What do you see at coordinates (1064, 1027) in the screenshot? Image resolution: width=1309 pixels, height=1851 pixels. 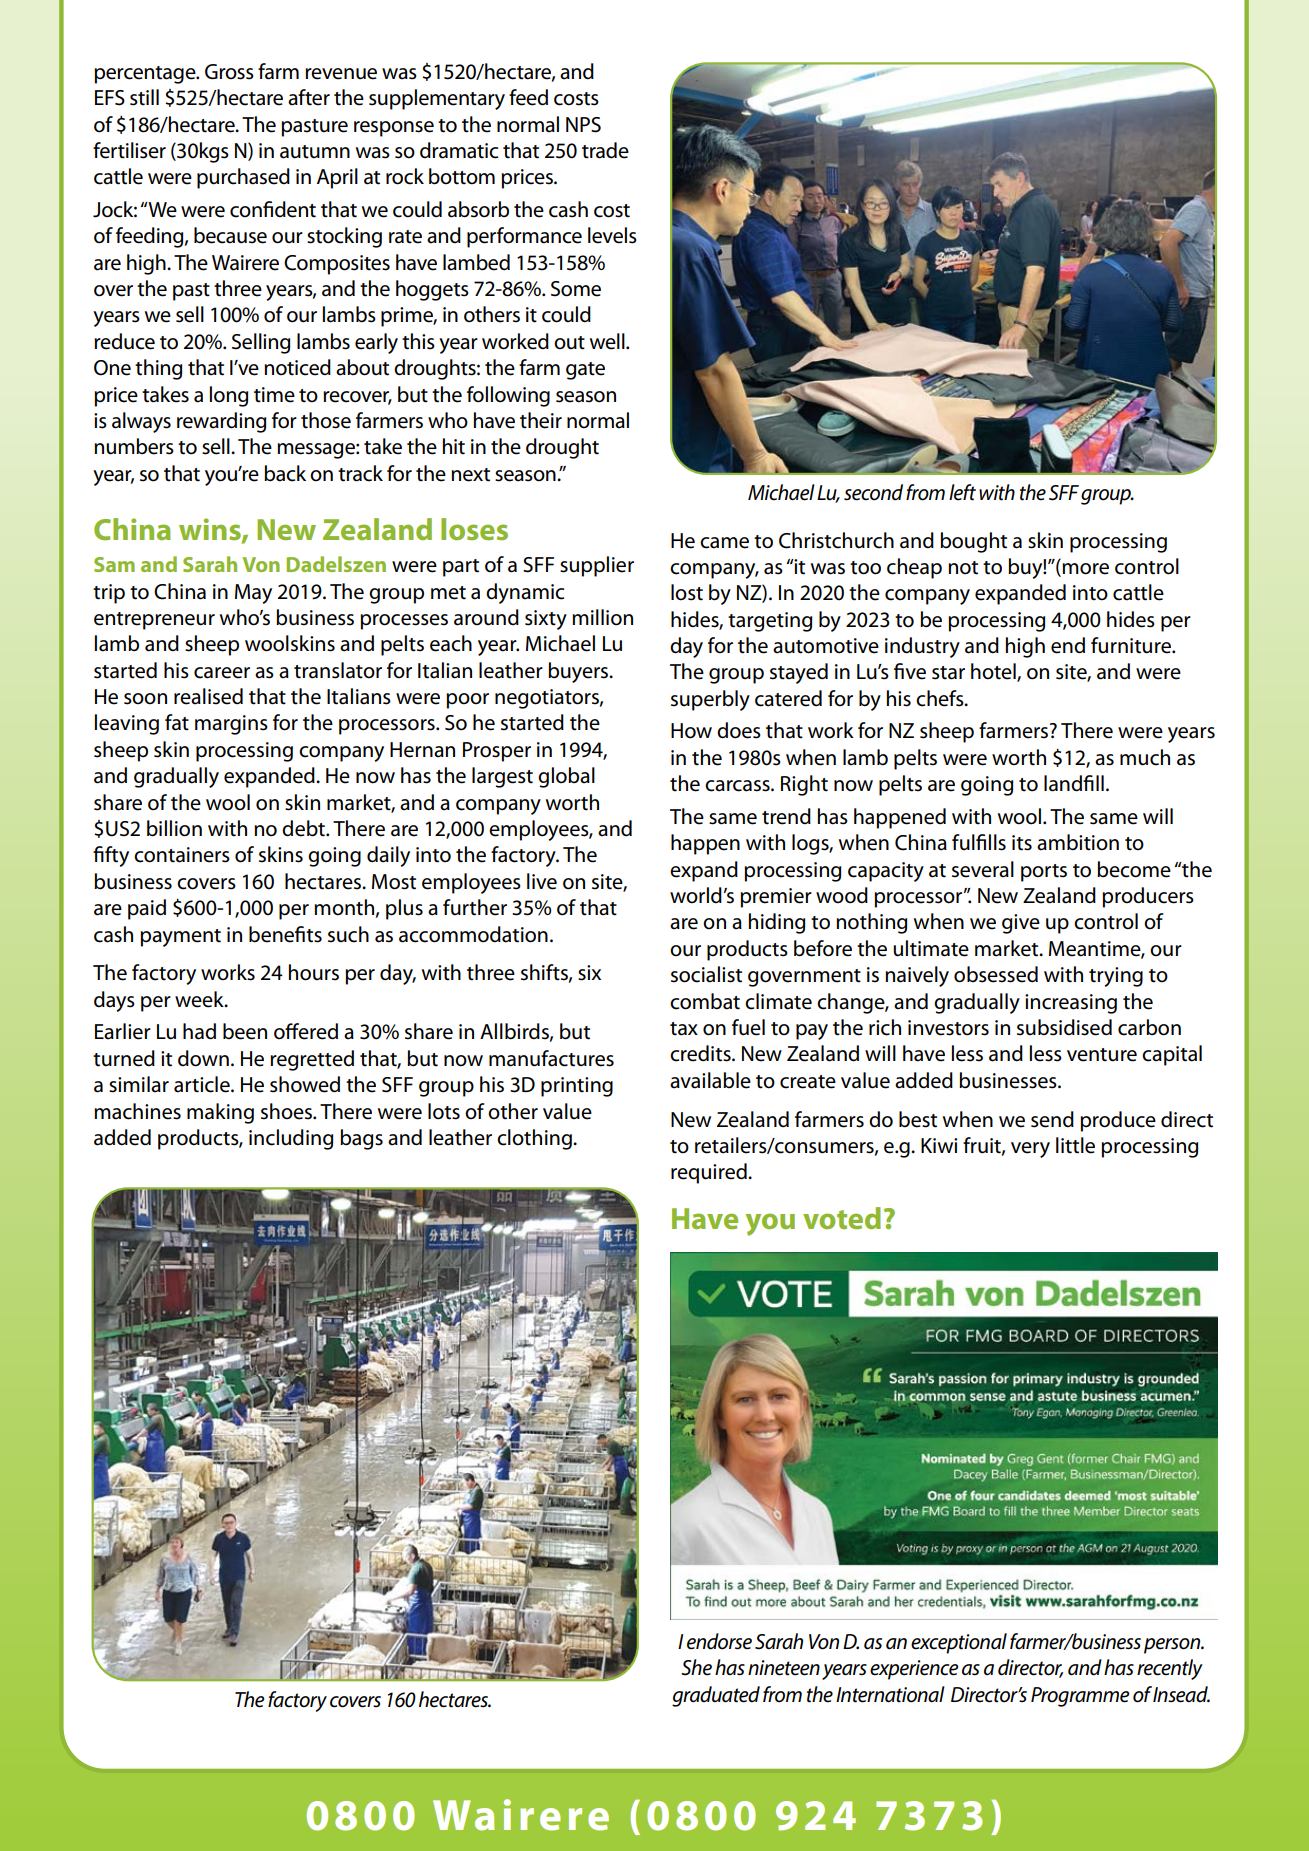 I see `subsidised` at bounding box center [1064, 1027].
